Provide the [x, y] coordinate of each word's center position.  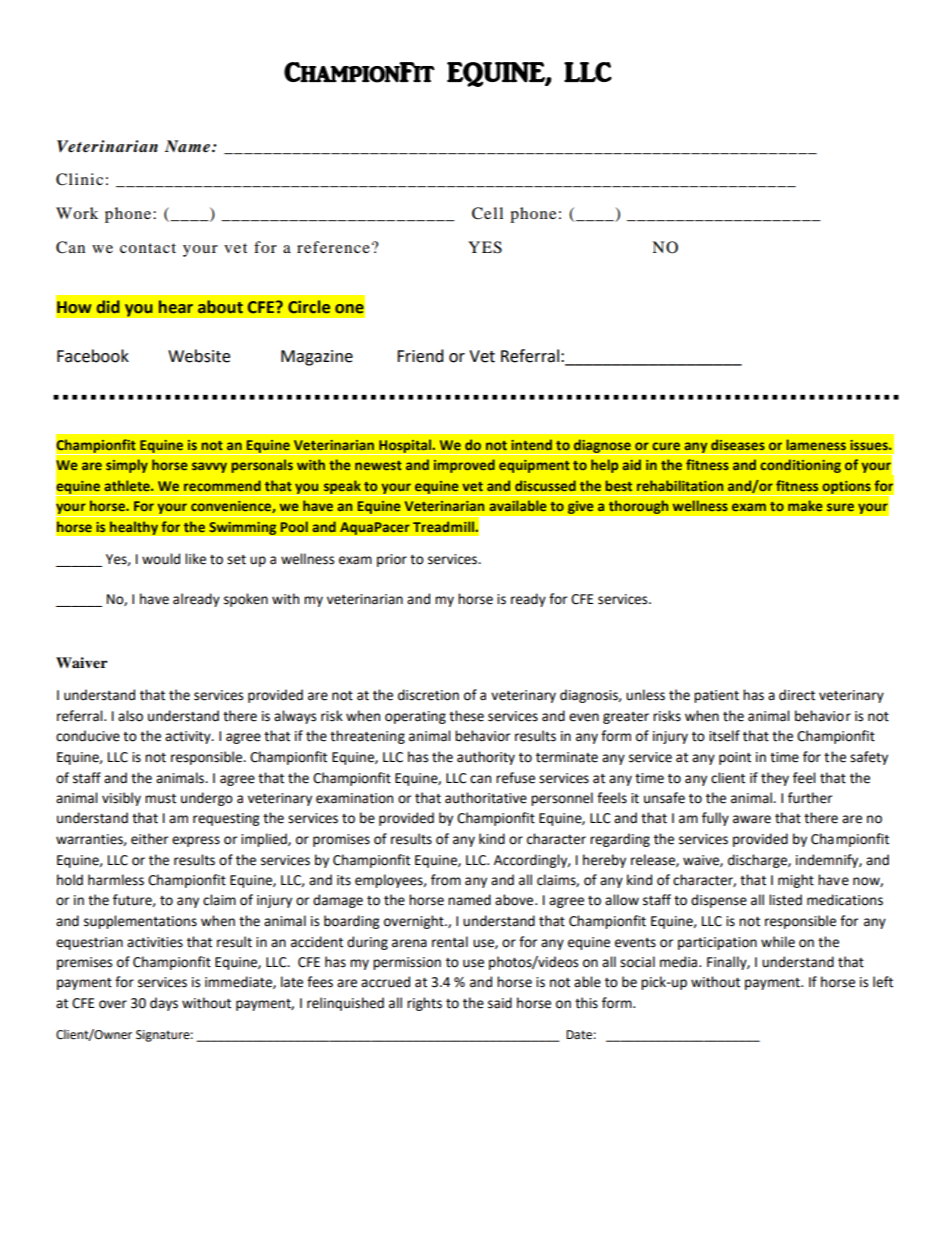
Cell [487, 213]
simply [127, 466]
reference [333, 247]
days [164, 1004]
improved [464, 466]
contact [148, 248]
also [130, 716]
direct [797, 695]
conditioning [800, 466]
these [466, 716]
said [500, 1003]
